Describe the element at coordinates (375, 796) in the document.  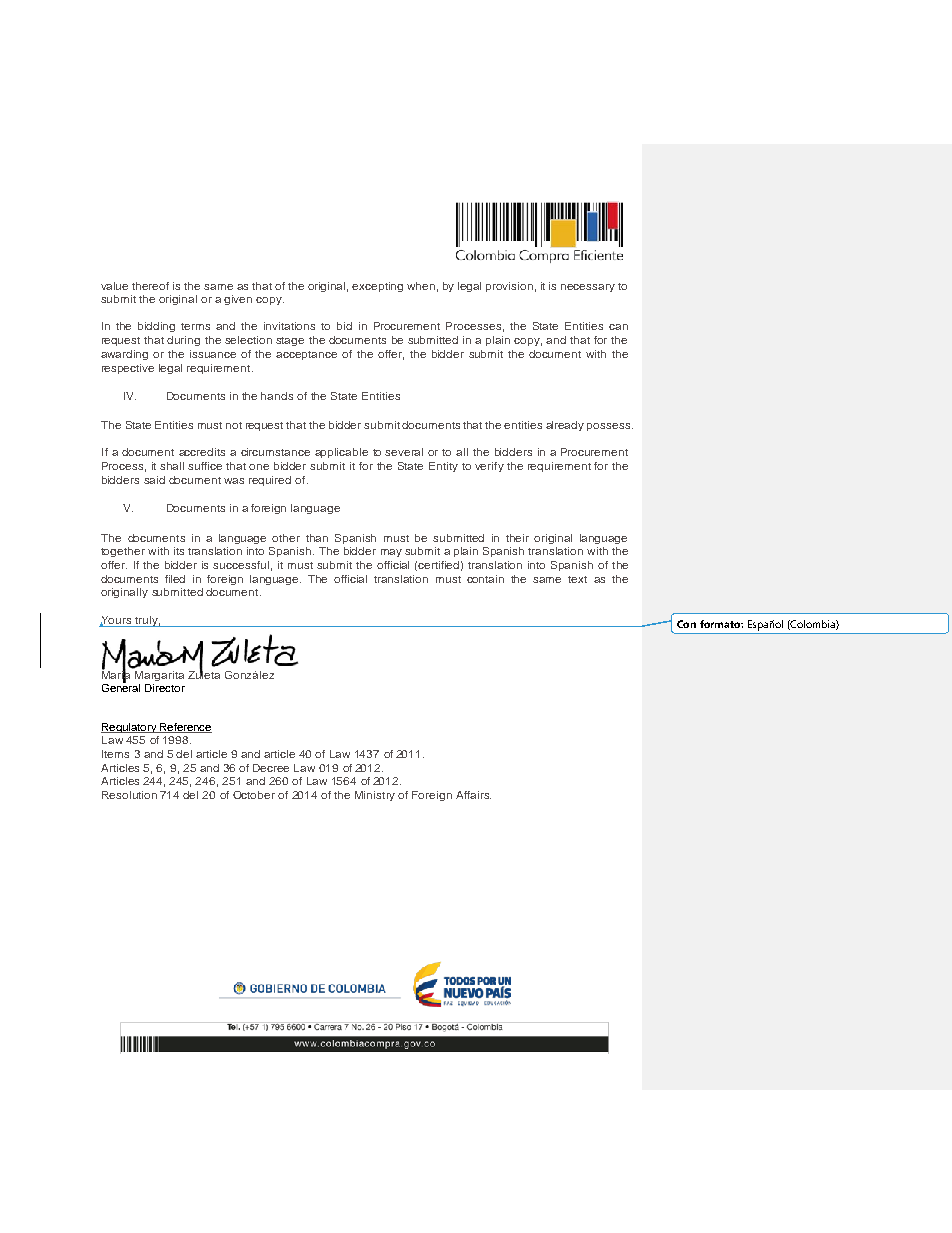
I see `Ministry` at that location.
